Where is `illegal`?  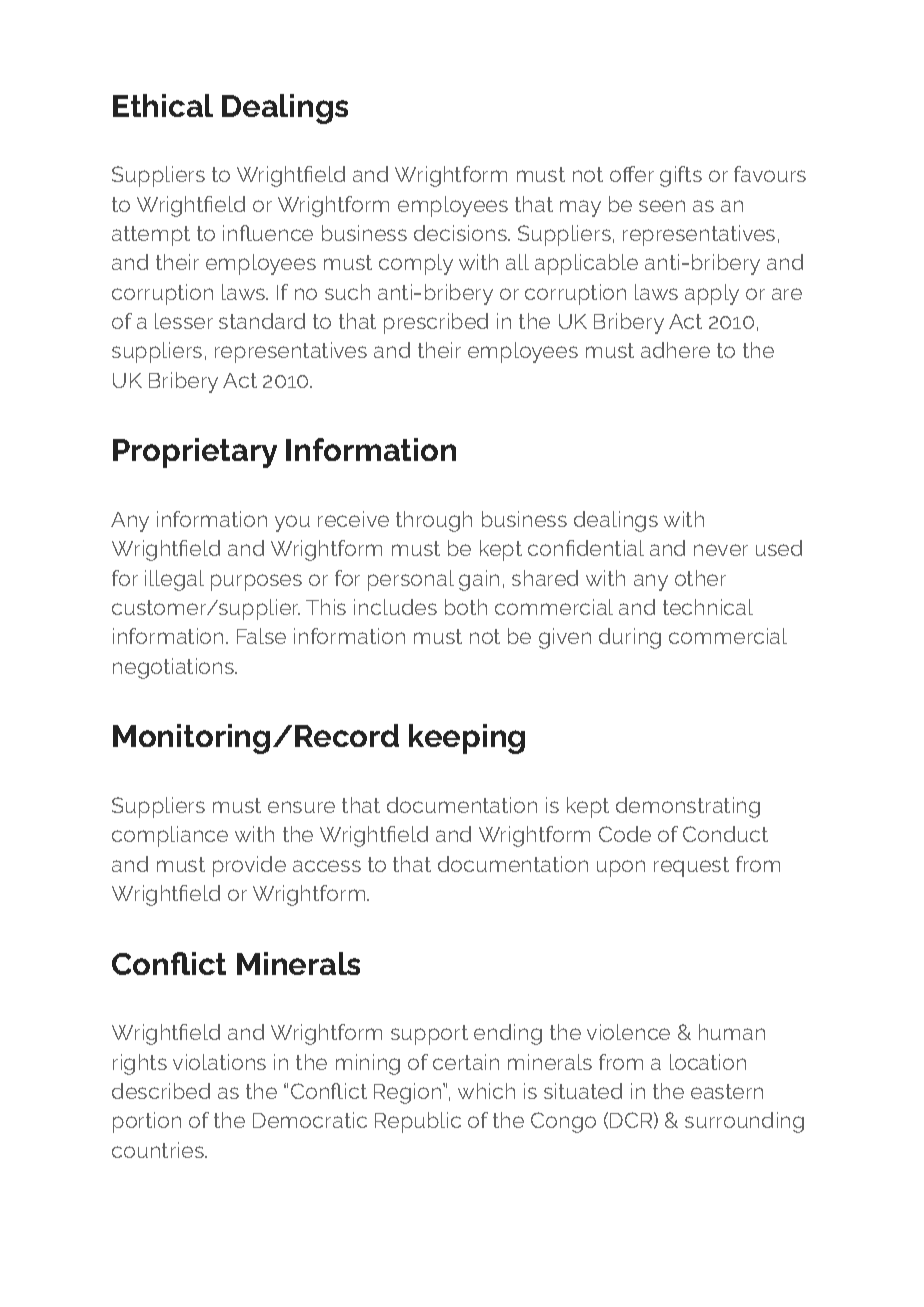
illegal is located at coordinates (174, 580).
